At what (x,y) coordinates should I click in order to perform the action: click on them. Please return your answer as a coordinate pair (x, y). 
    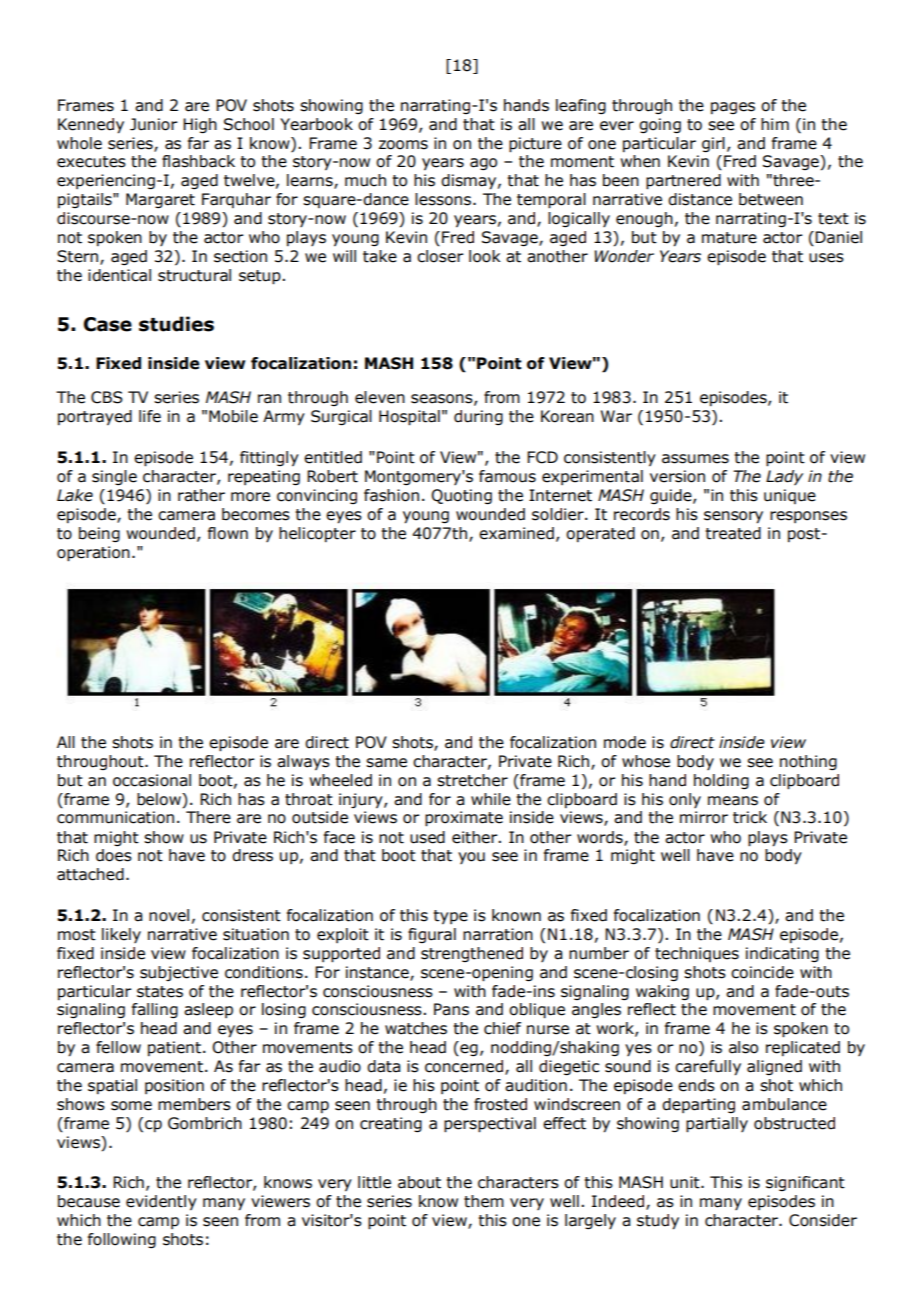
    Looking at the image, I should click on (484, 1201).
